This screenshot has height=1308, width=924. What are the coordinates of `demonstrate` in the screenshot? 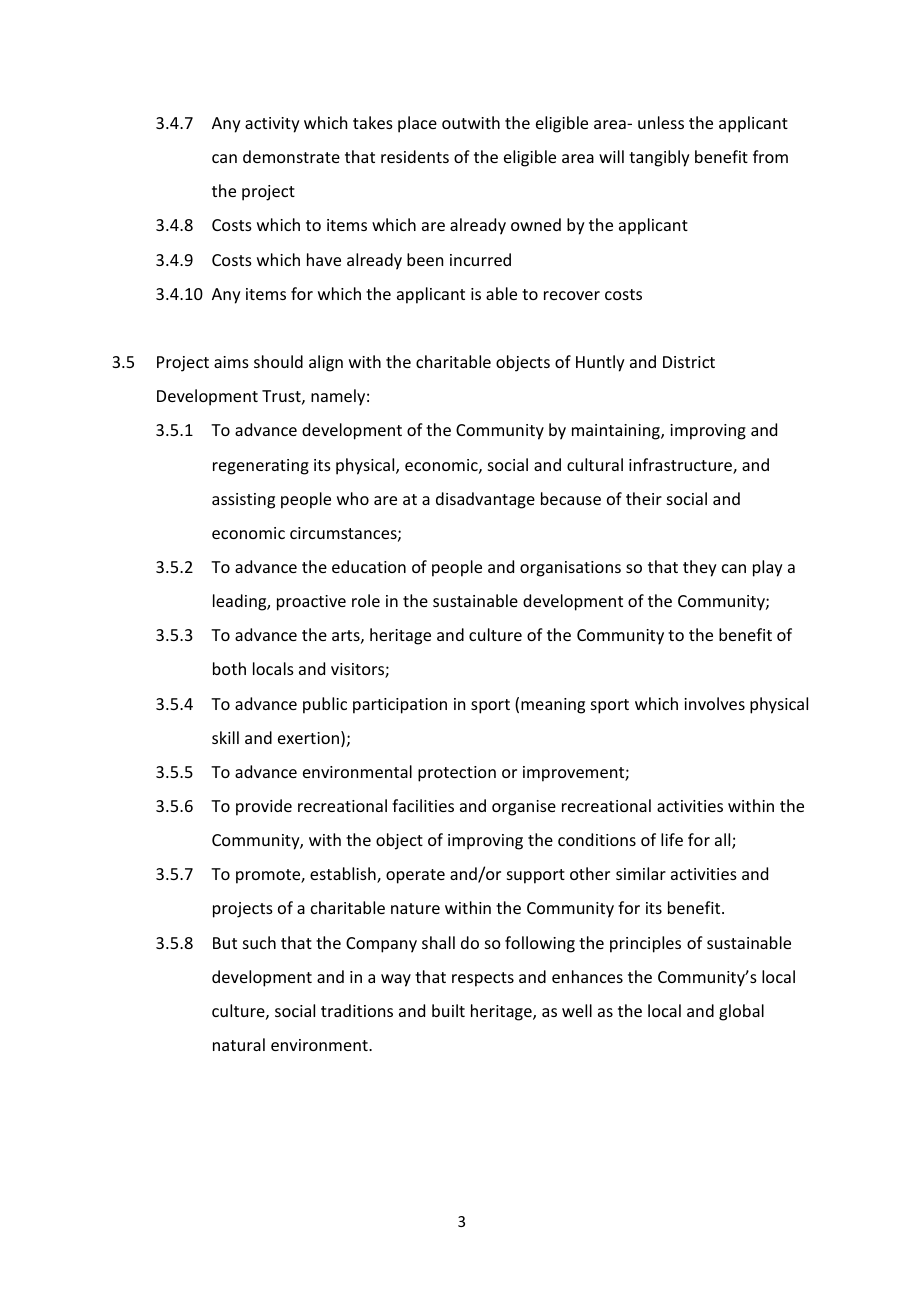 It's located at (291, 156).
